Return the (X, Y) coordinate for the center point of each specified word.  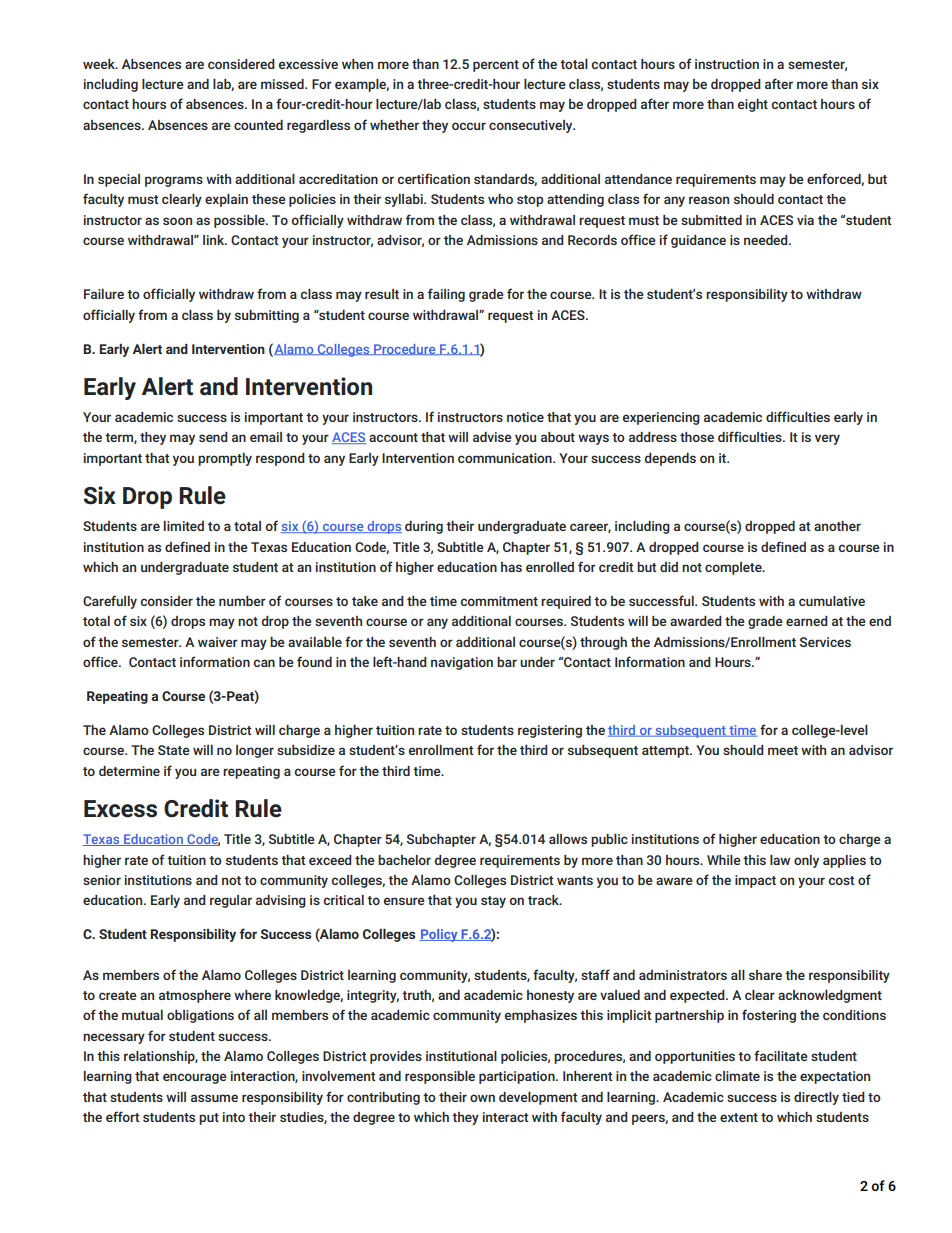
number (242, 601)
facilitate (781, 1055)
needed (767, 240)
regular (231, 901)
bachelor (404, 860)
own (482, 1098)
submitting (267, 316)
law (780, 860)
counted (258, 125)
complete (734, 568)
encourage (195, 1078)
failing (446, 295)
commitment (499, 601)
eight (753, 105)
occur (469, 126)
